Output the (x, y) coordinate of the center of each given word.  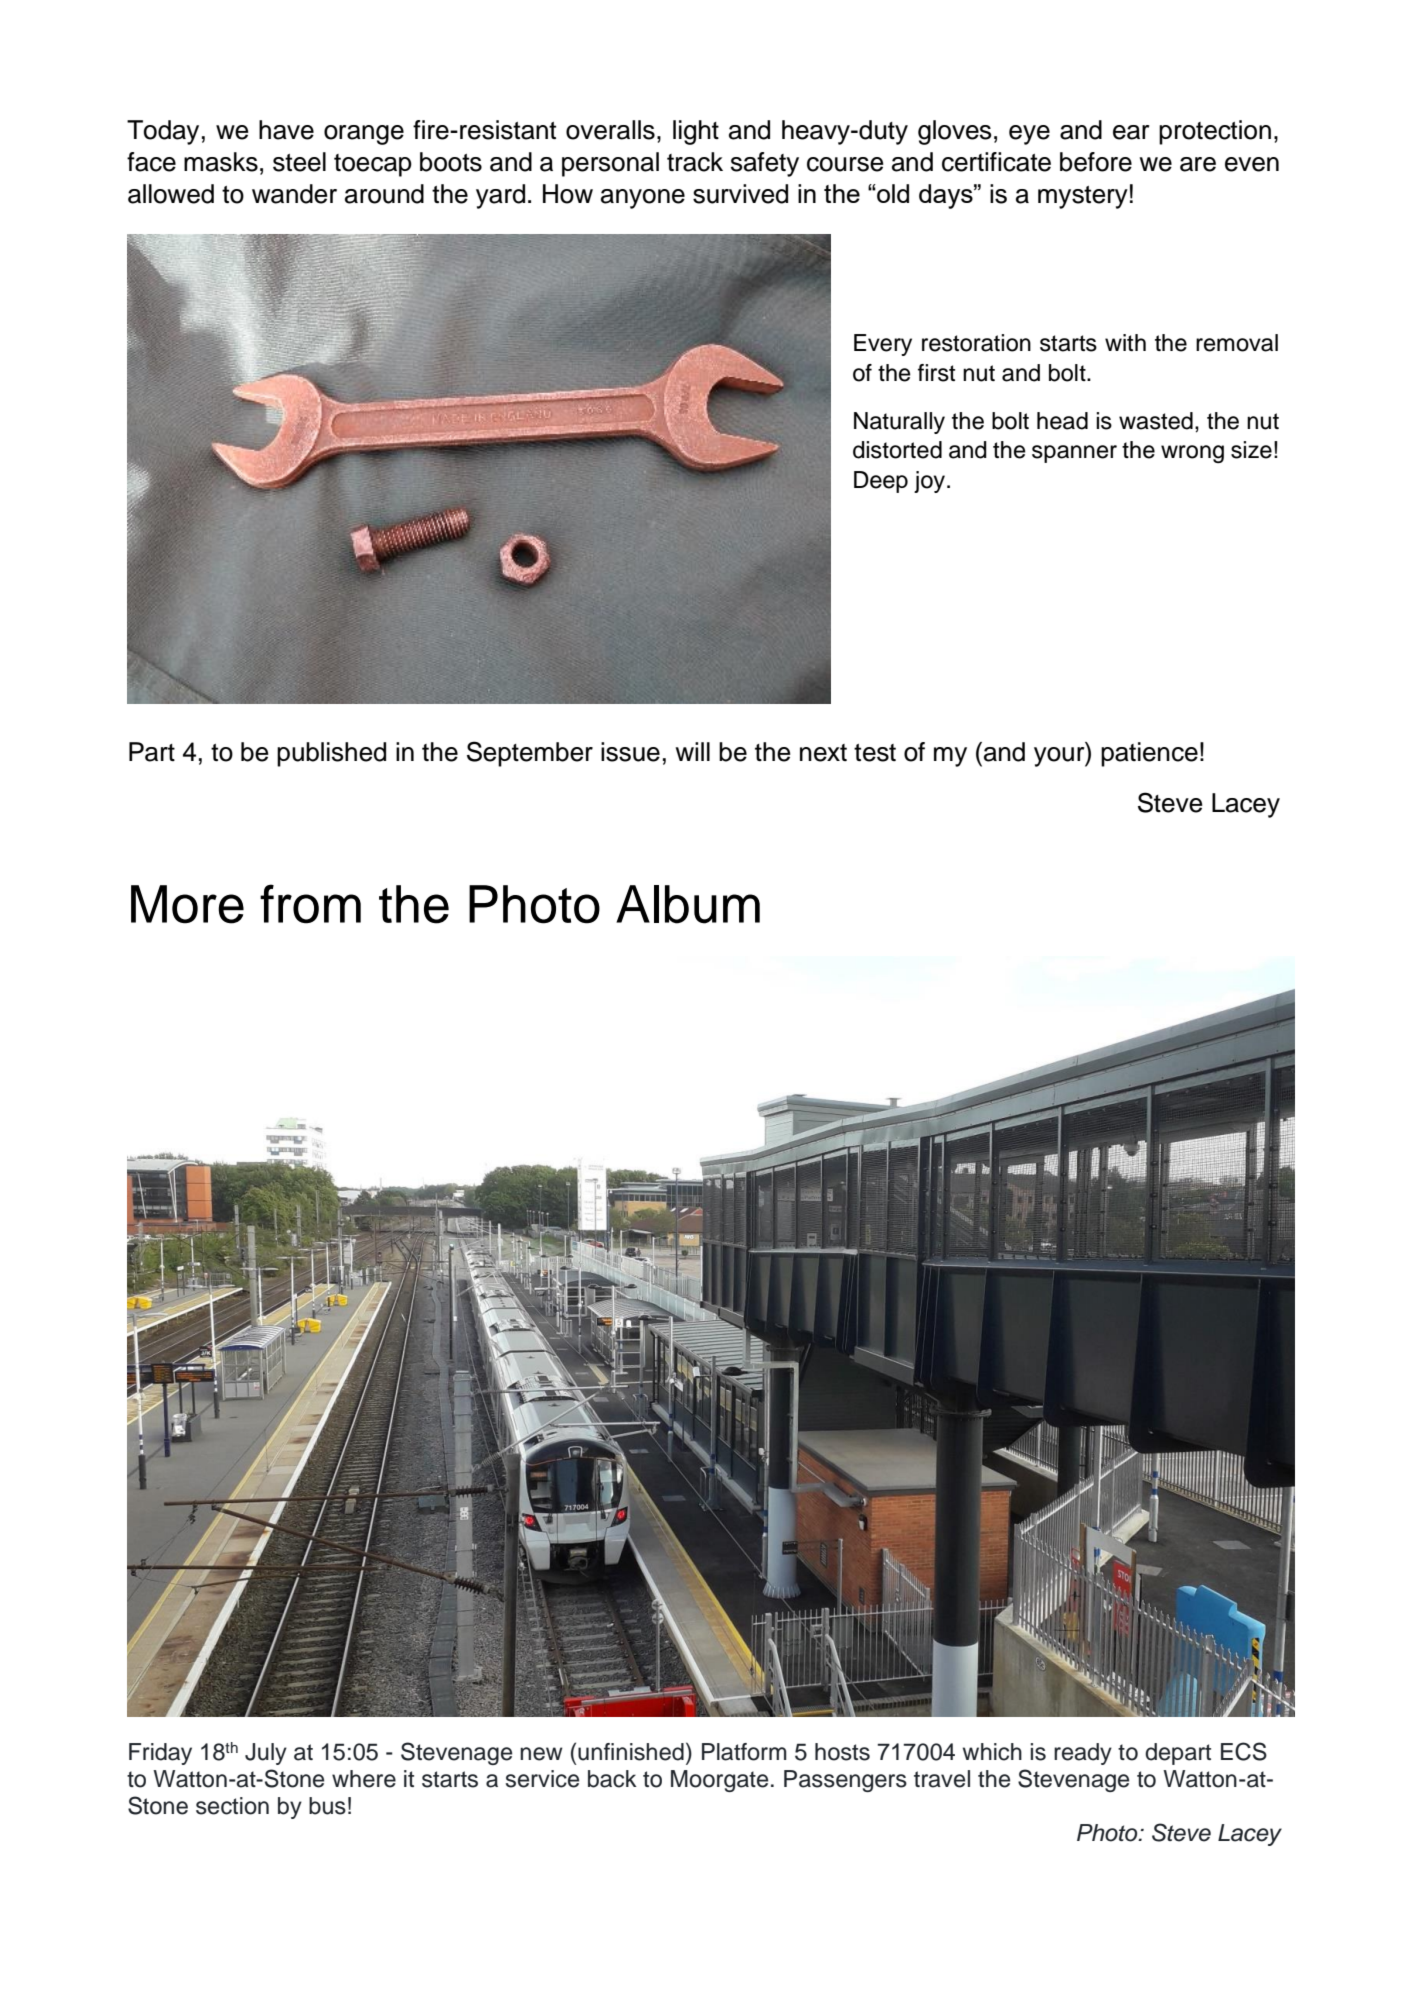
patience (1149, 754)
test (875, 753)
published (331, 754)
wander (294, 194)
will (692, 751)
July (266, 1754)
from (310, 904)
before (1096, 162)
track (695, 162)
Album (688, 904)
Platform (744, 1752)
